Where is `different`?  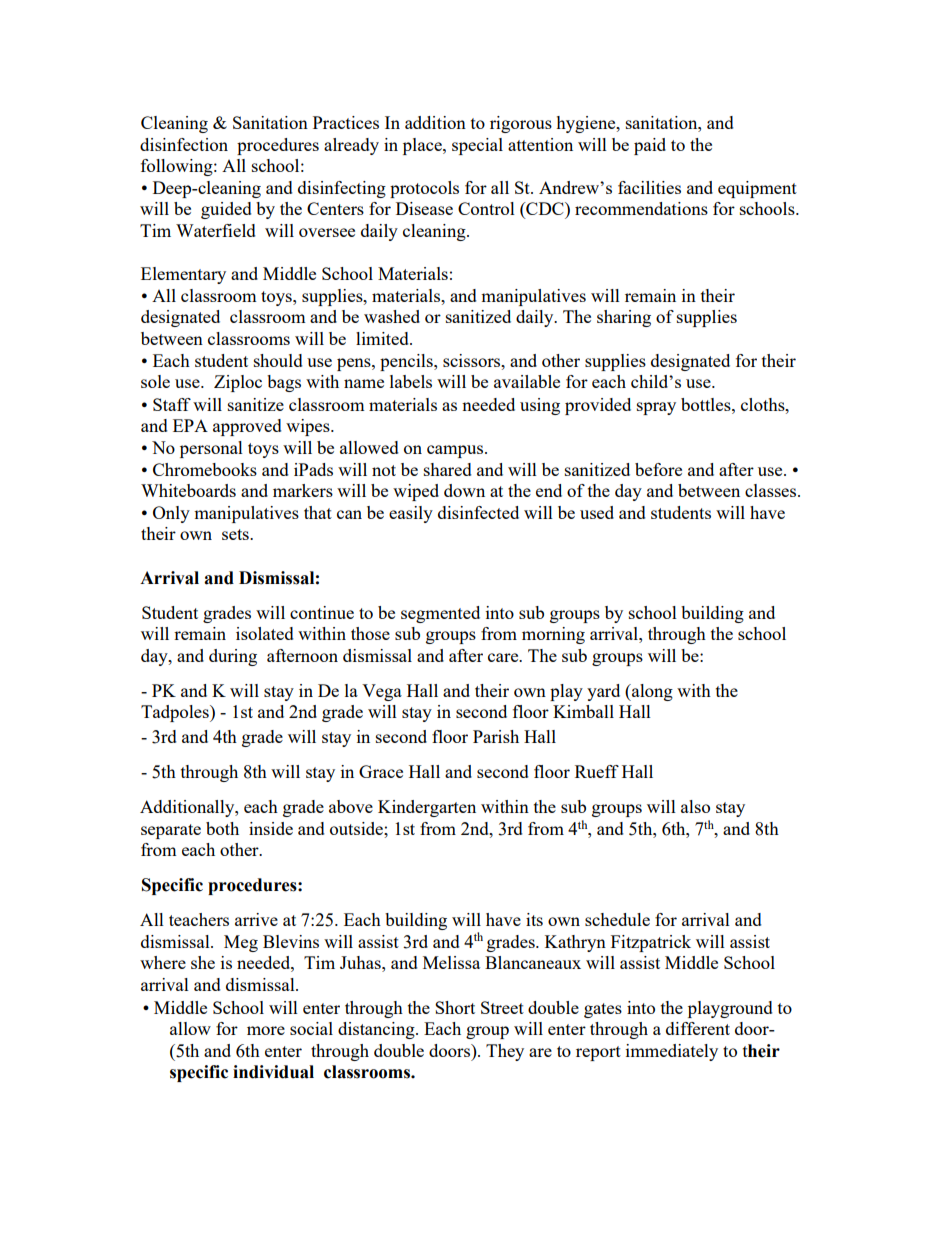 different is located at coordinates (698, 1028).
